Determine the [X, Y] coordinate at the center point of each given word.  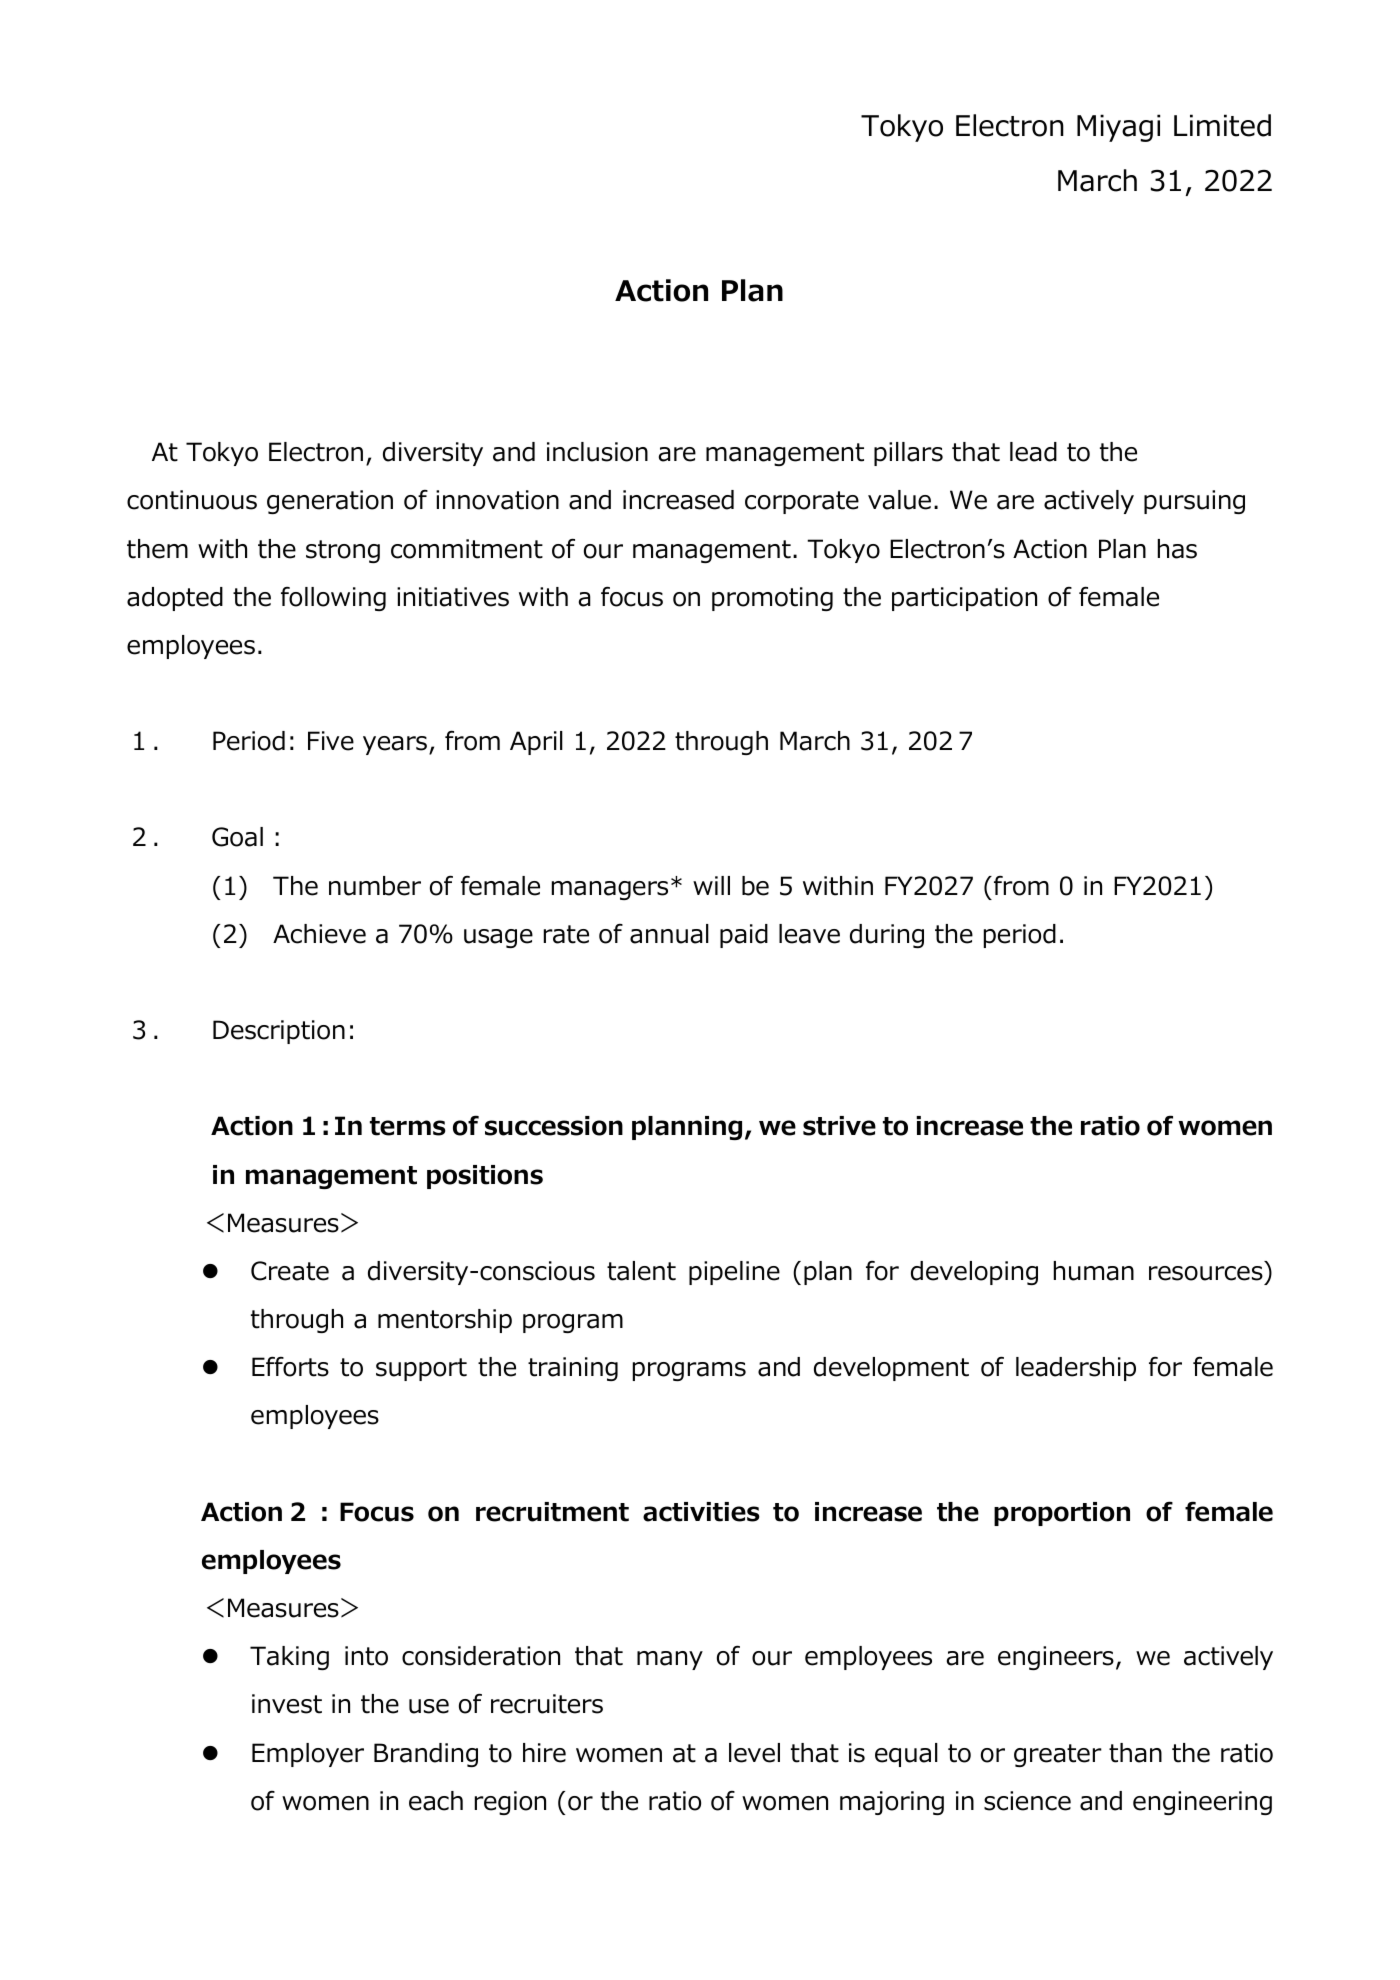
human [1094, 1271]
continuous [192, 500]
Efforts [290, 1366]
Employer [308, 1755]
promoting [772, 599]
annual [669, 934]
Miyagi [1118, 128]
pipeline [734, 1273]
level [754, 1753]
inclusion [597, 452]
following [333, 599]
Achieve [319, 934]
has [1177, 549]
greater [1058, 1755]
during [887, 936]
